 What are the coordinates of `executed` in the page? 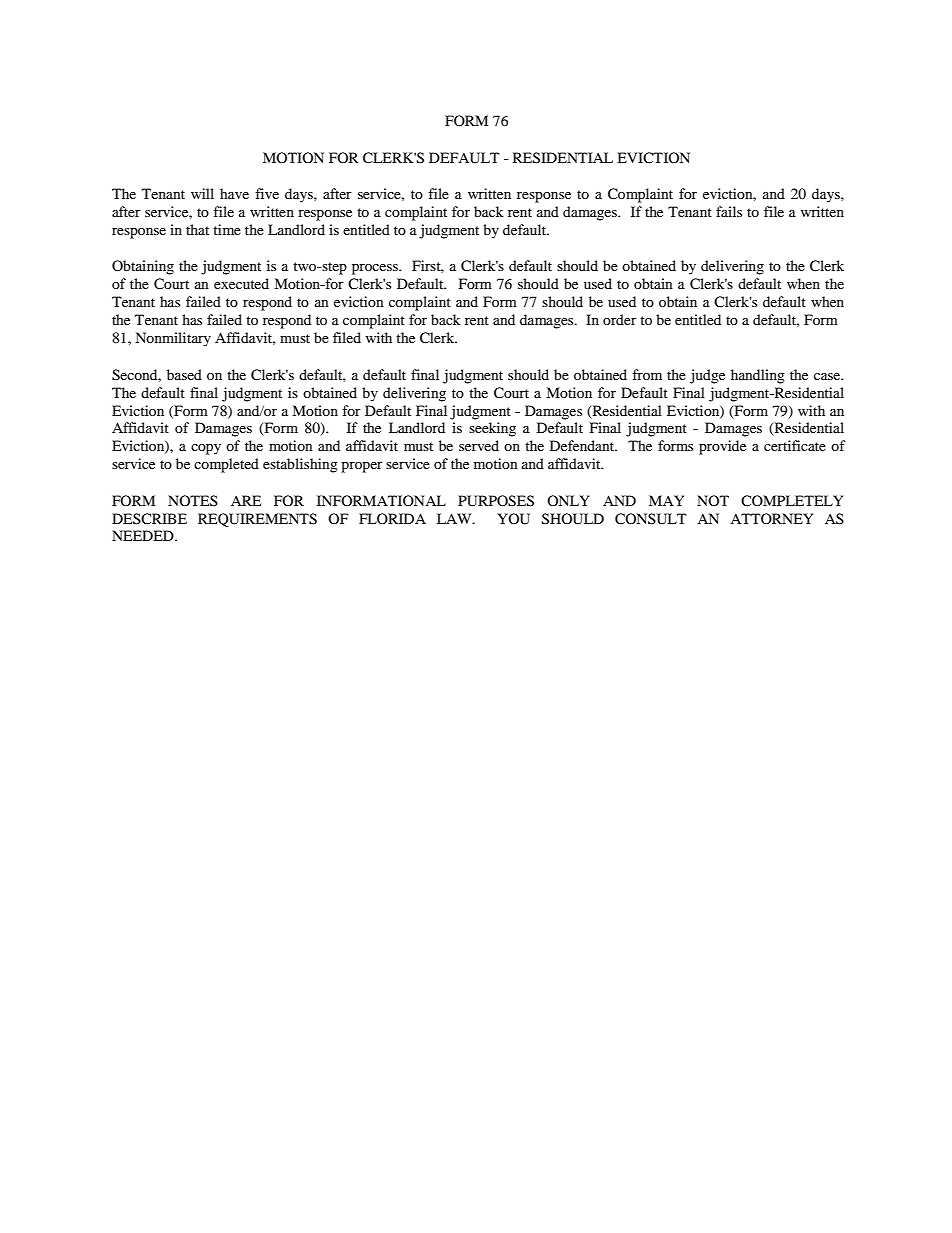 It's located at (241, 283).
